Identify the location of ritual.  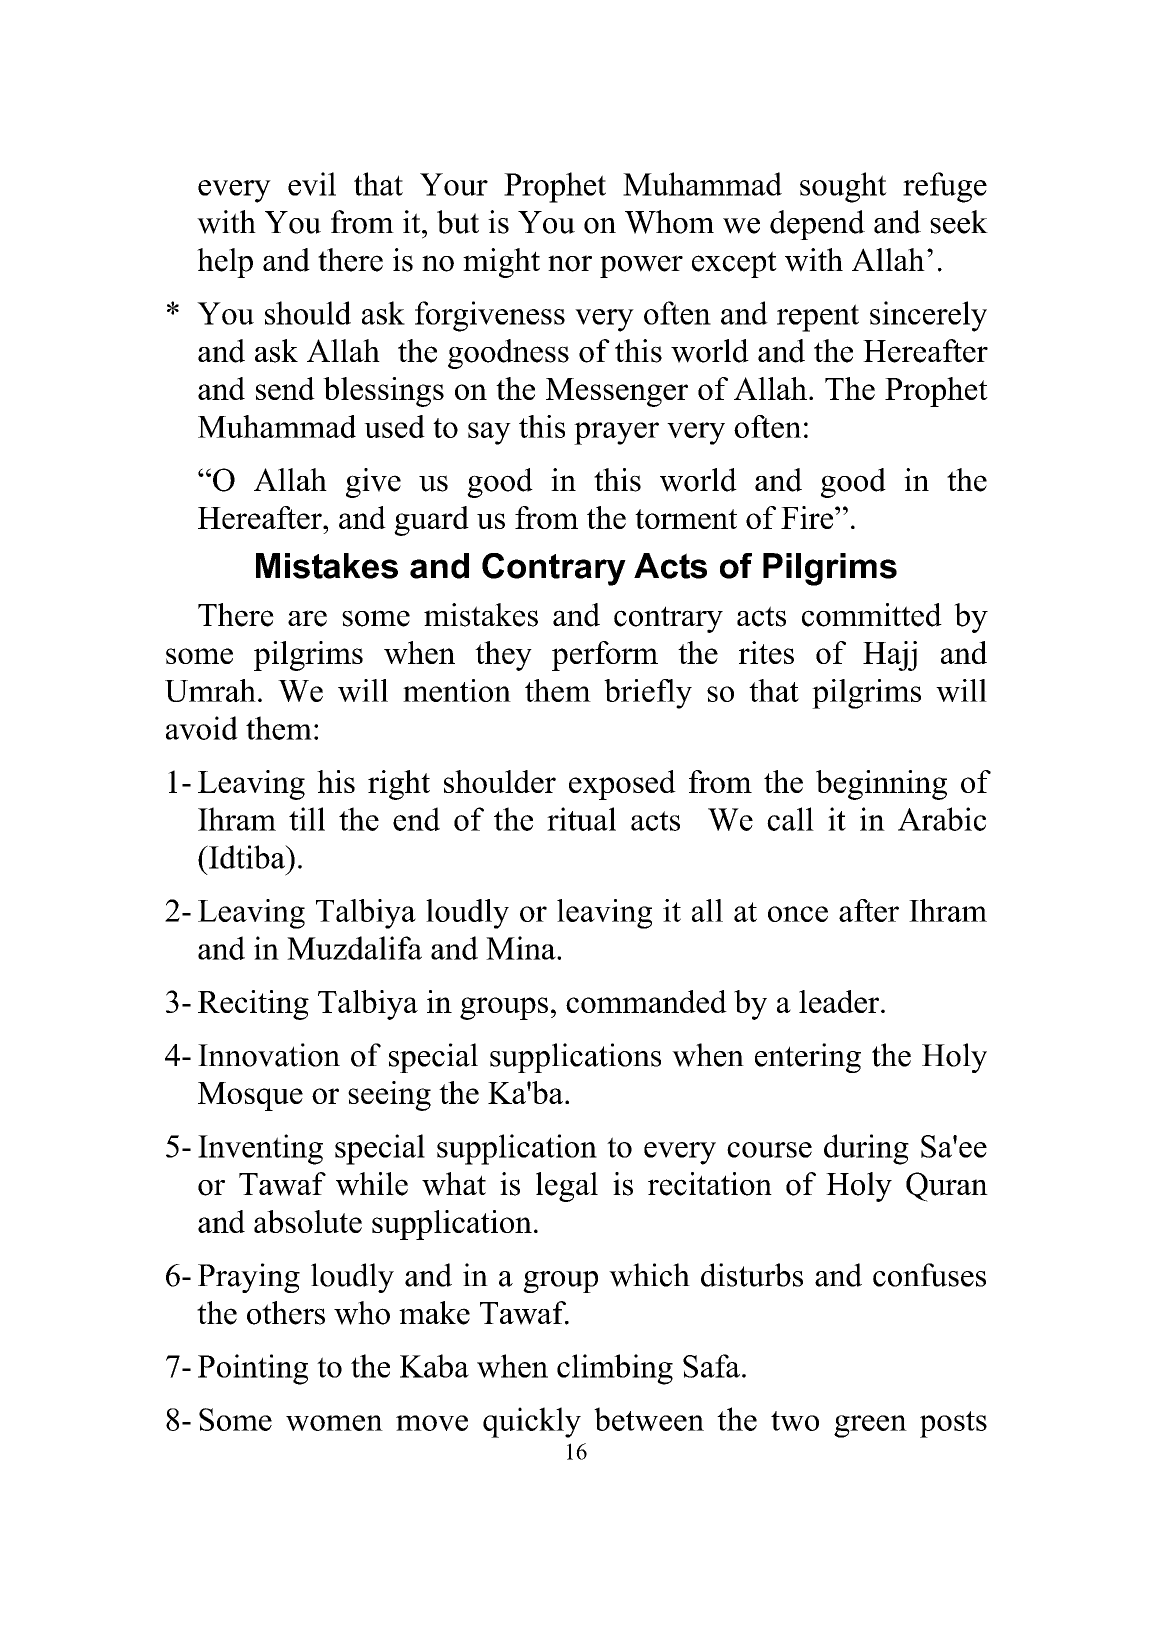
(581, 819).
